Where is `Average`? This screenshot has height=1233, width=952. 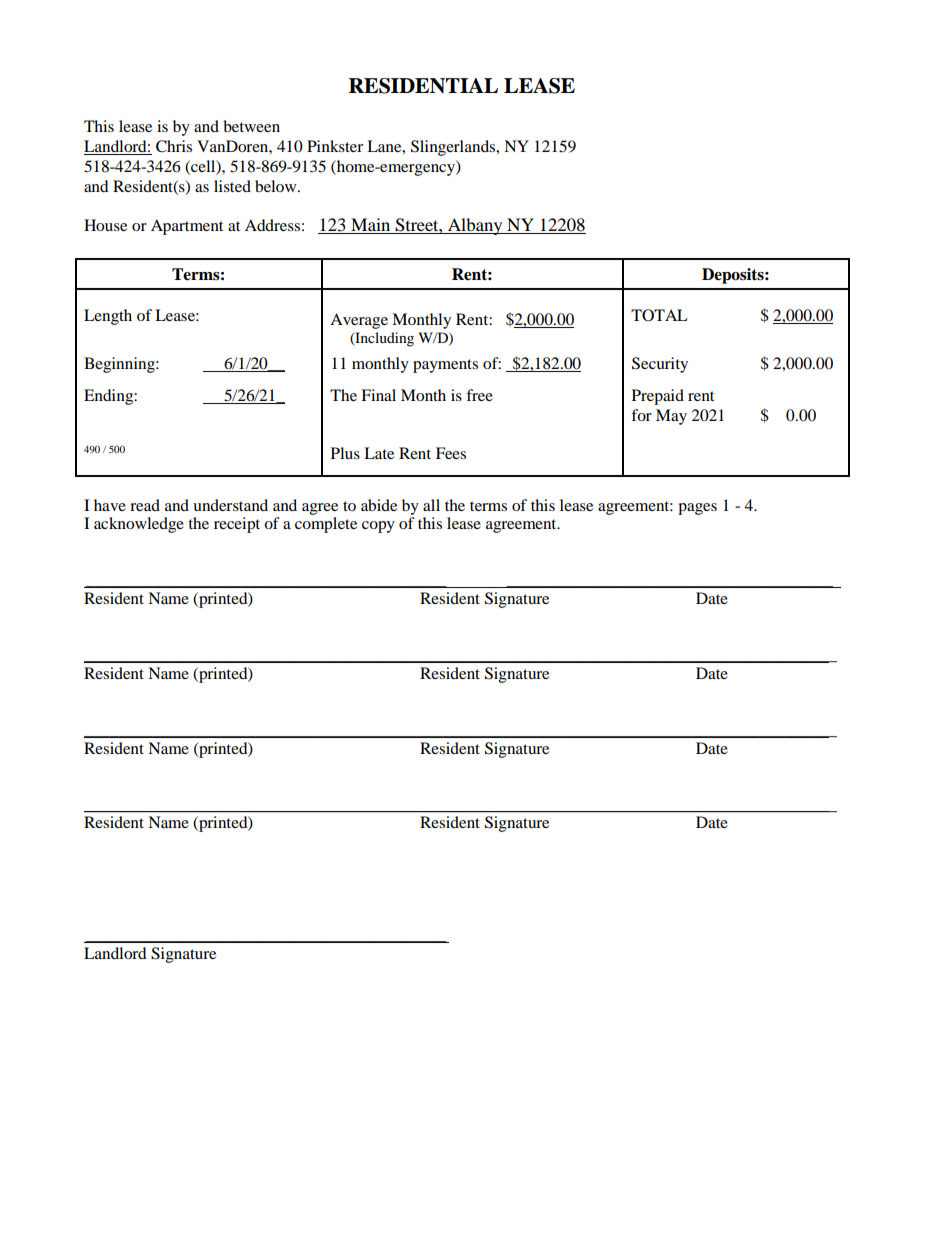 Average is located at coordinates (359, 321).
